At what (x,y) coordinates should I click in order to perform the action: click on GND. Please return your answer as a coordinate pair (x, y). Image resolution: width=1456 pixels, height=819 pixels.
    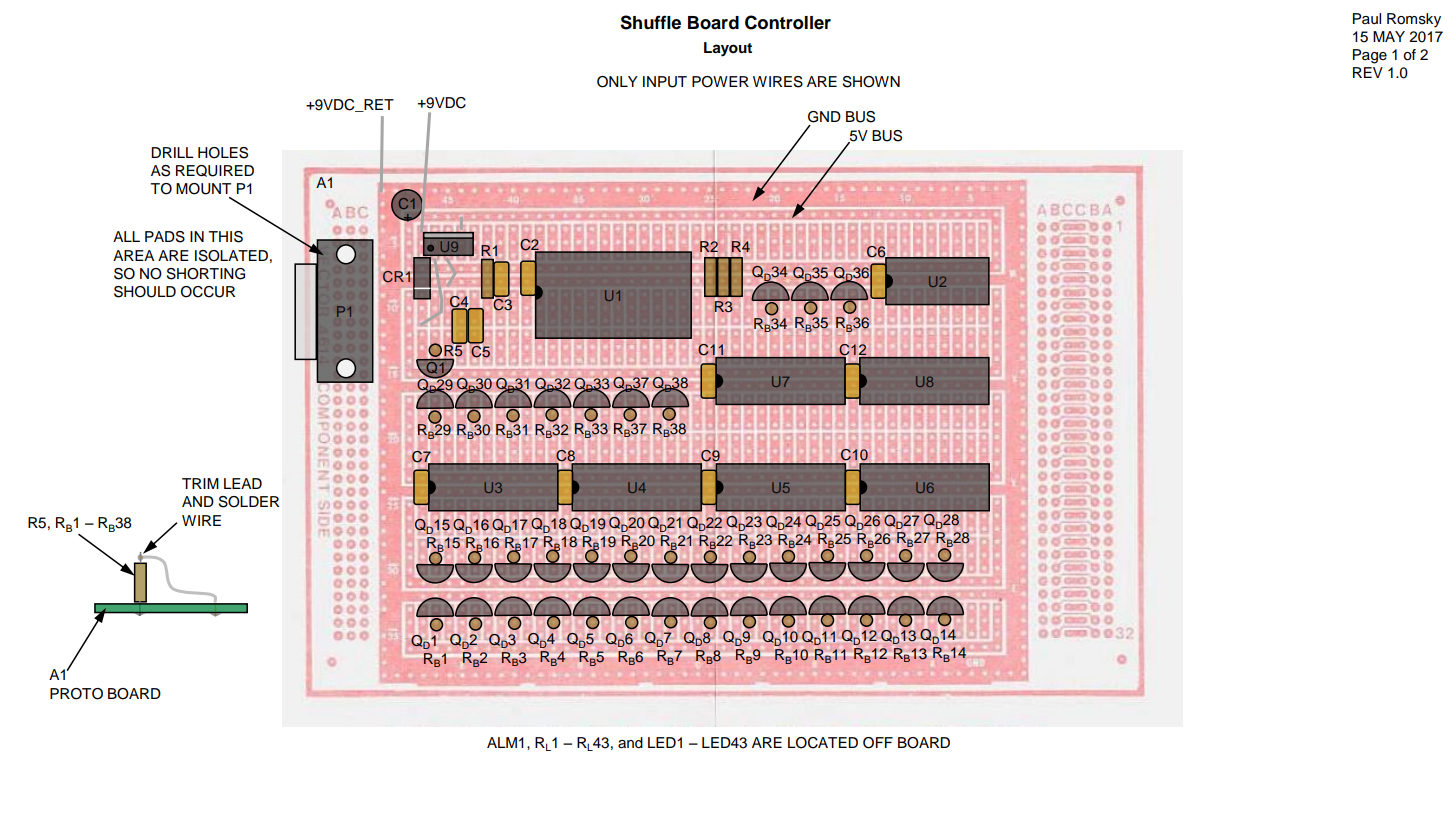
    Looking at the image, I should click on (824, 117).
